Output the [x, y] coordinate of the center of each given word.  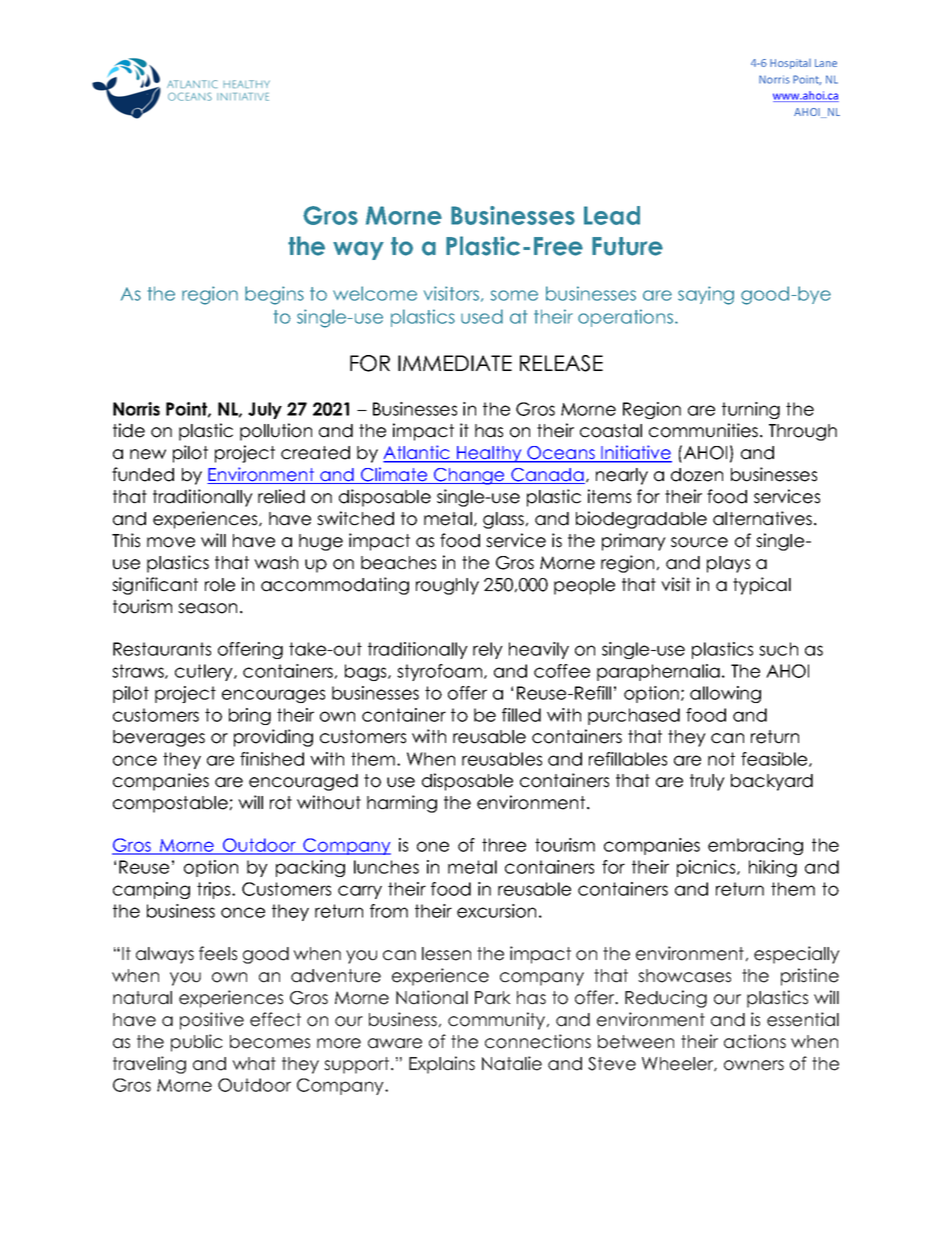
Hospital [790, 64]
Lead [612, 215]
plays [728, 564]
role [220, 585]
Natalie [512, 1063]
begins [274, 295]
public [197, 1043]
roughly [447, 586]
